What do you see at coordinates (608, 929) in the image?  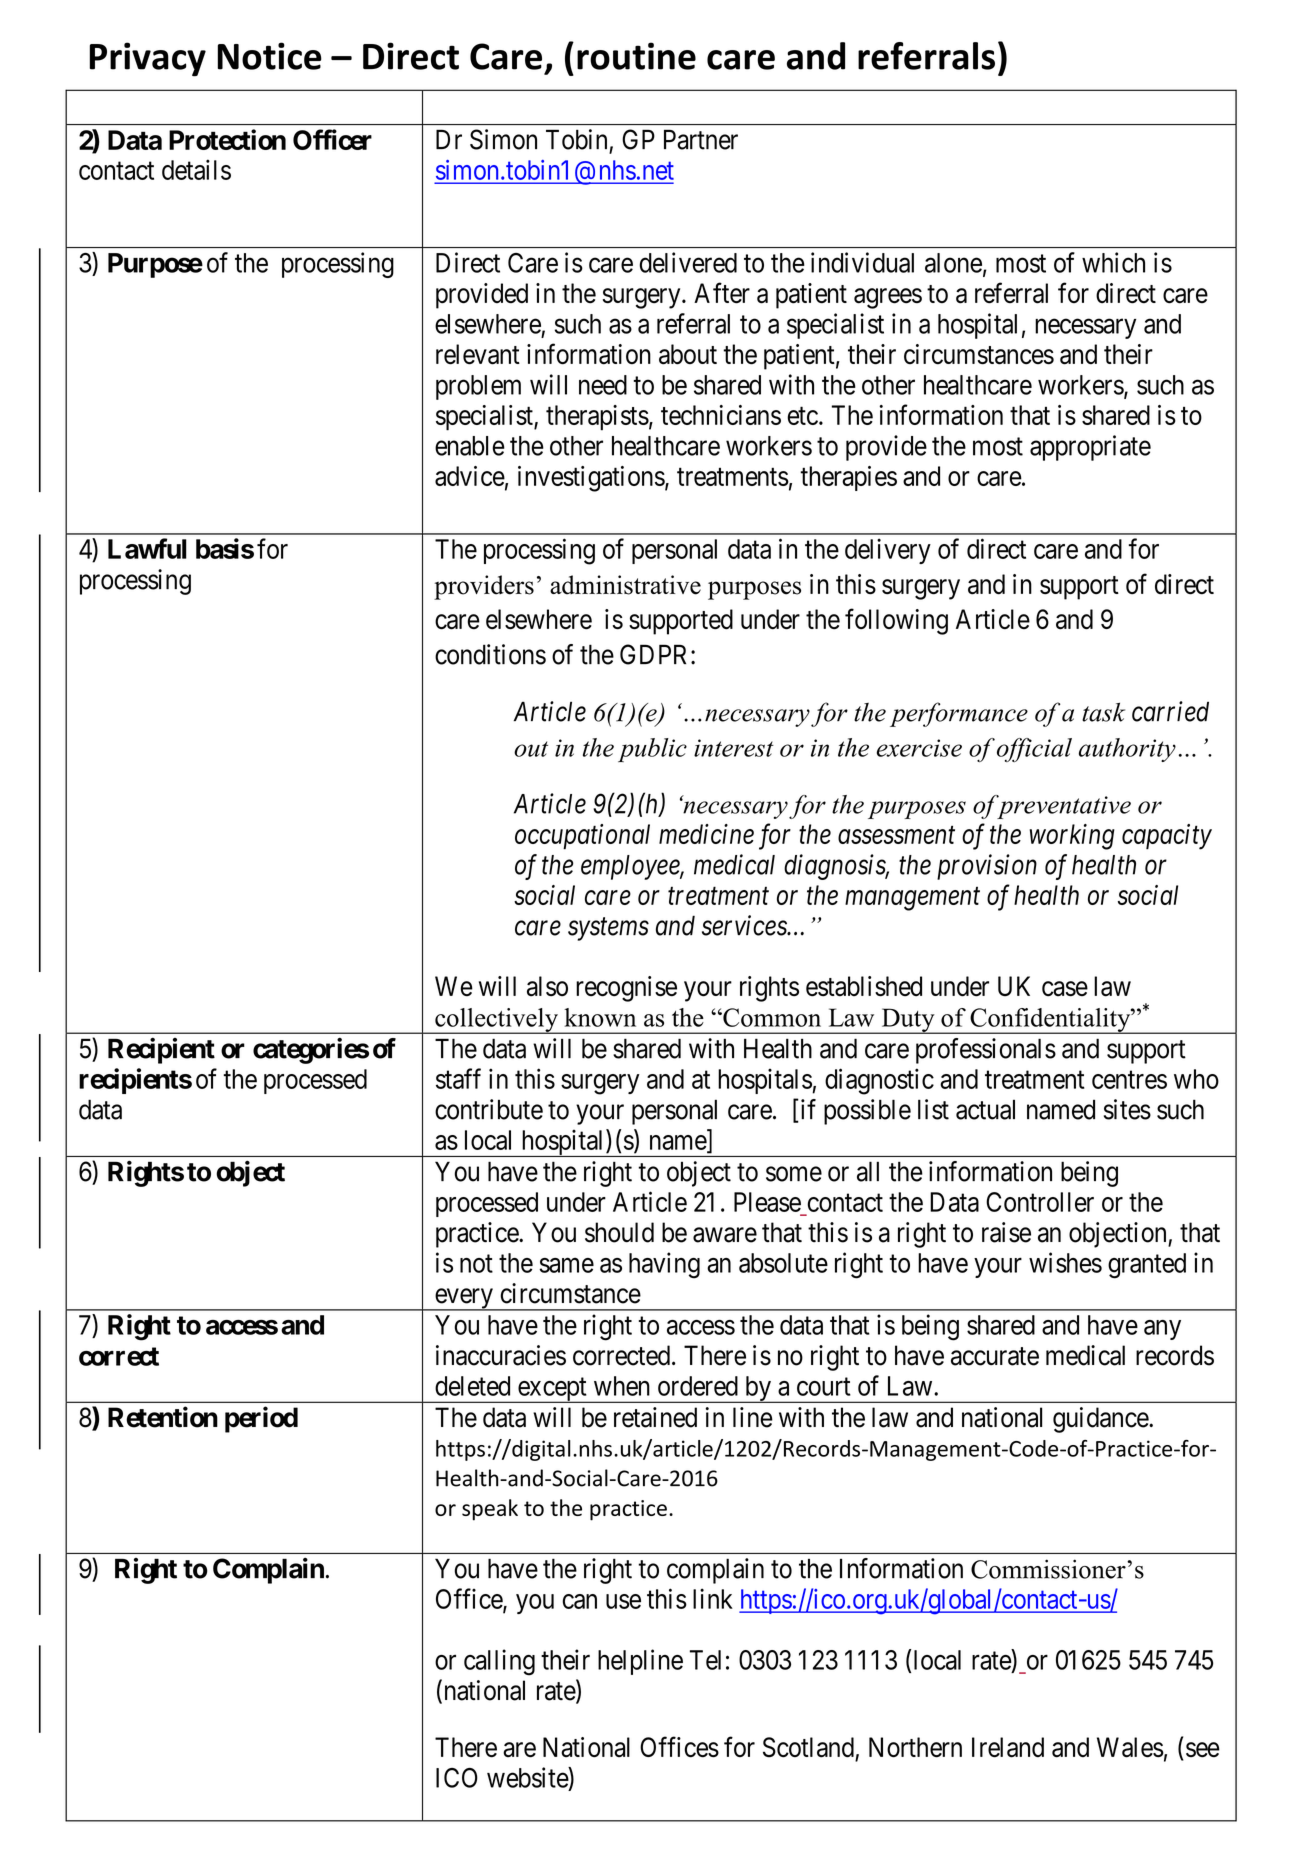 I see `systems` at bounding box center [608, 929].
